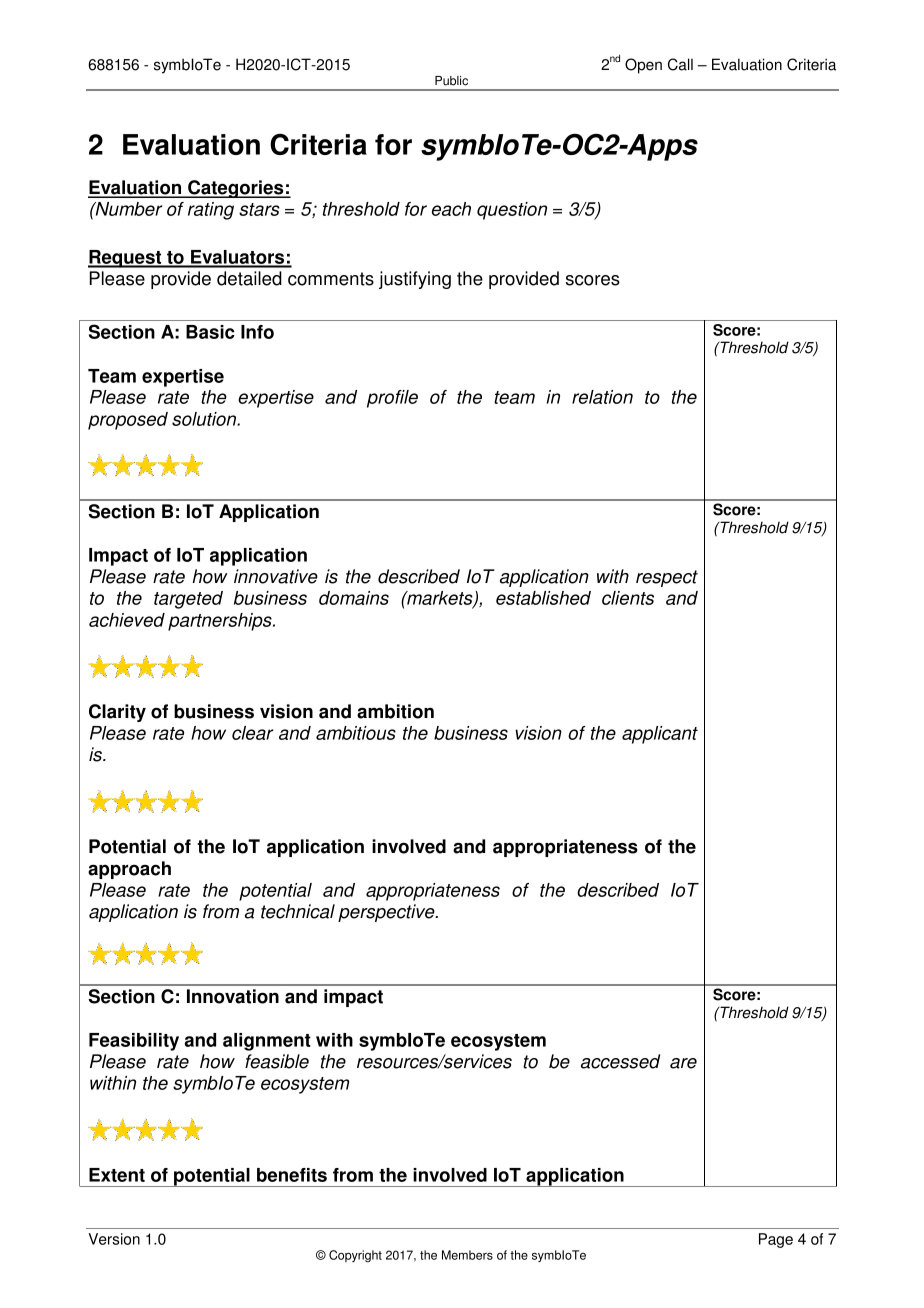 The width and height of the screenshot is (924, 1308). What do you see at coordinates (660, 735) in the screenshot?
I see `applicant` at bounding box center [660, 735].
